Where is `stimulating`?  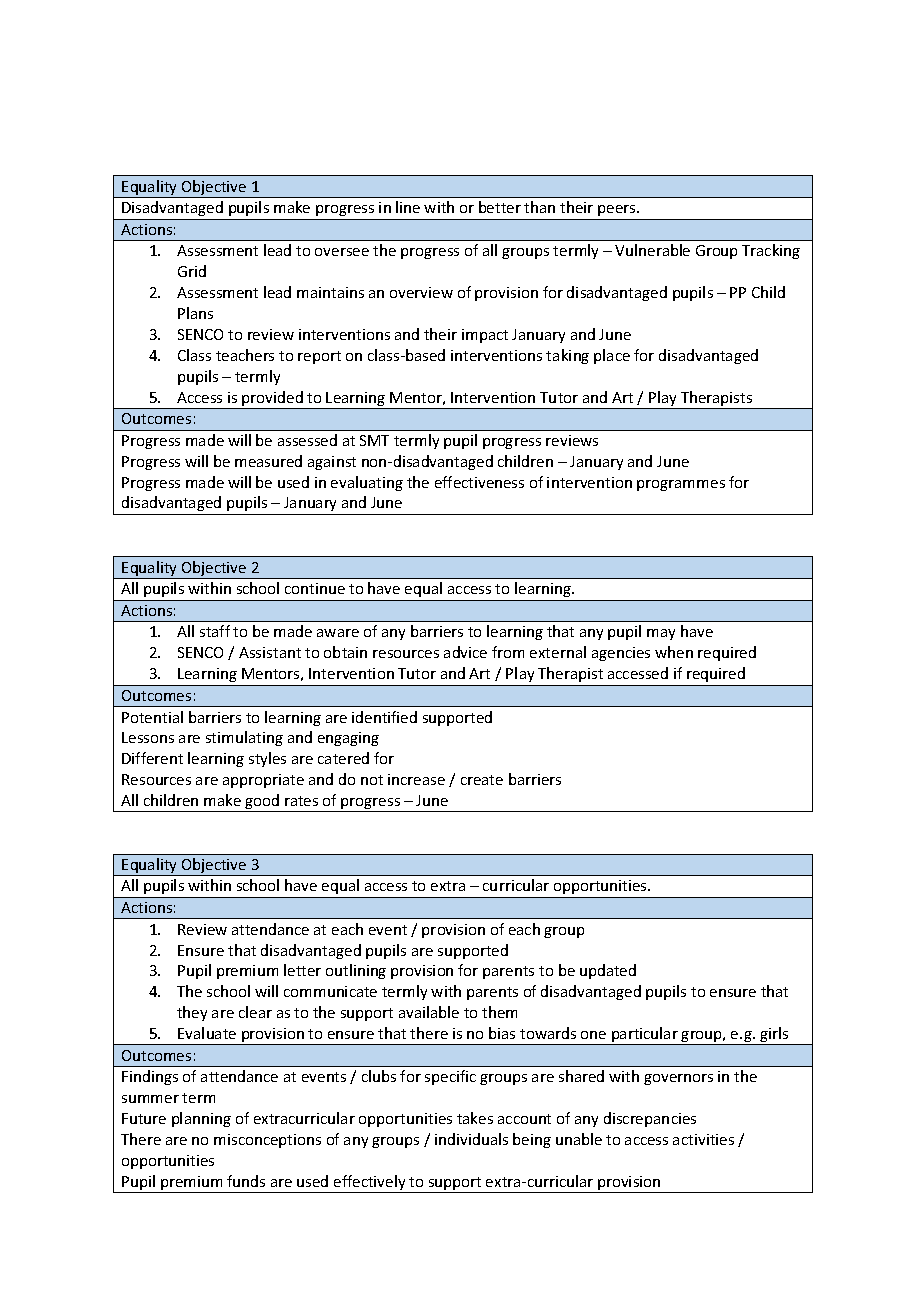 stimulating is located at coordinates (244, 738).
